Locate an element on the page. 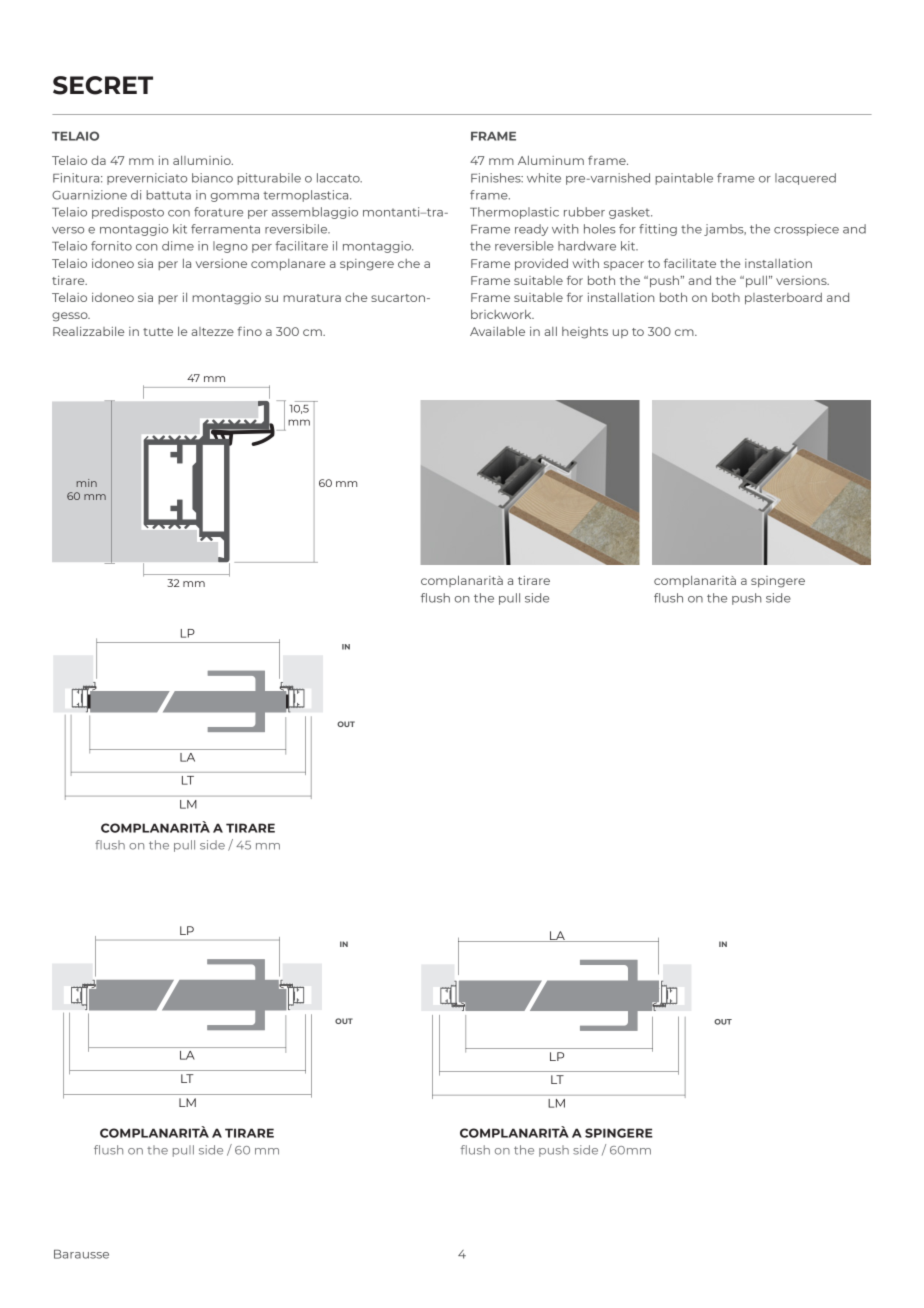 This document has height=1308, width=924. fitting is located at coordinates (658, 230).
